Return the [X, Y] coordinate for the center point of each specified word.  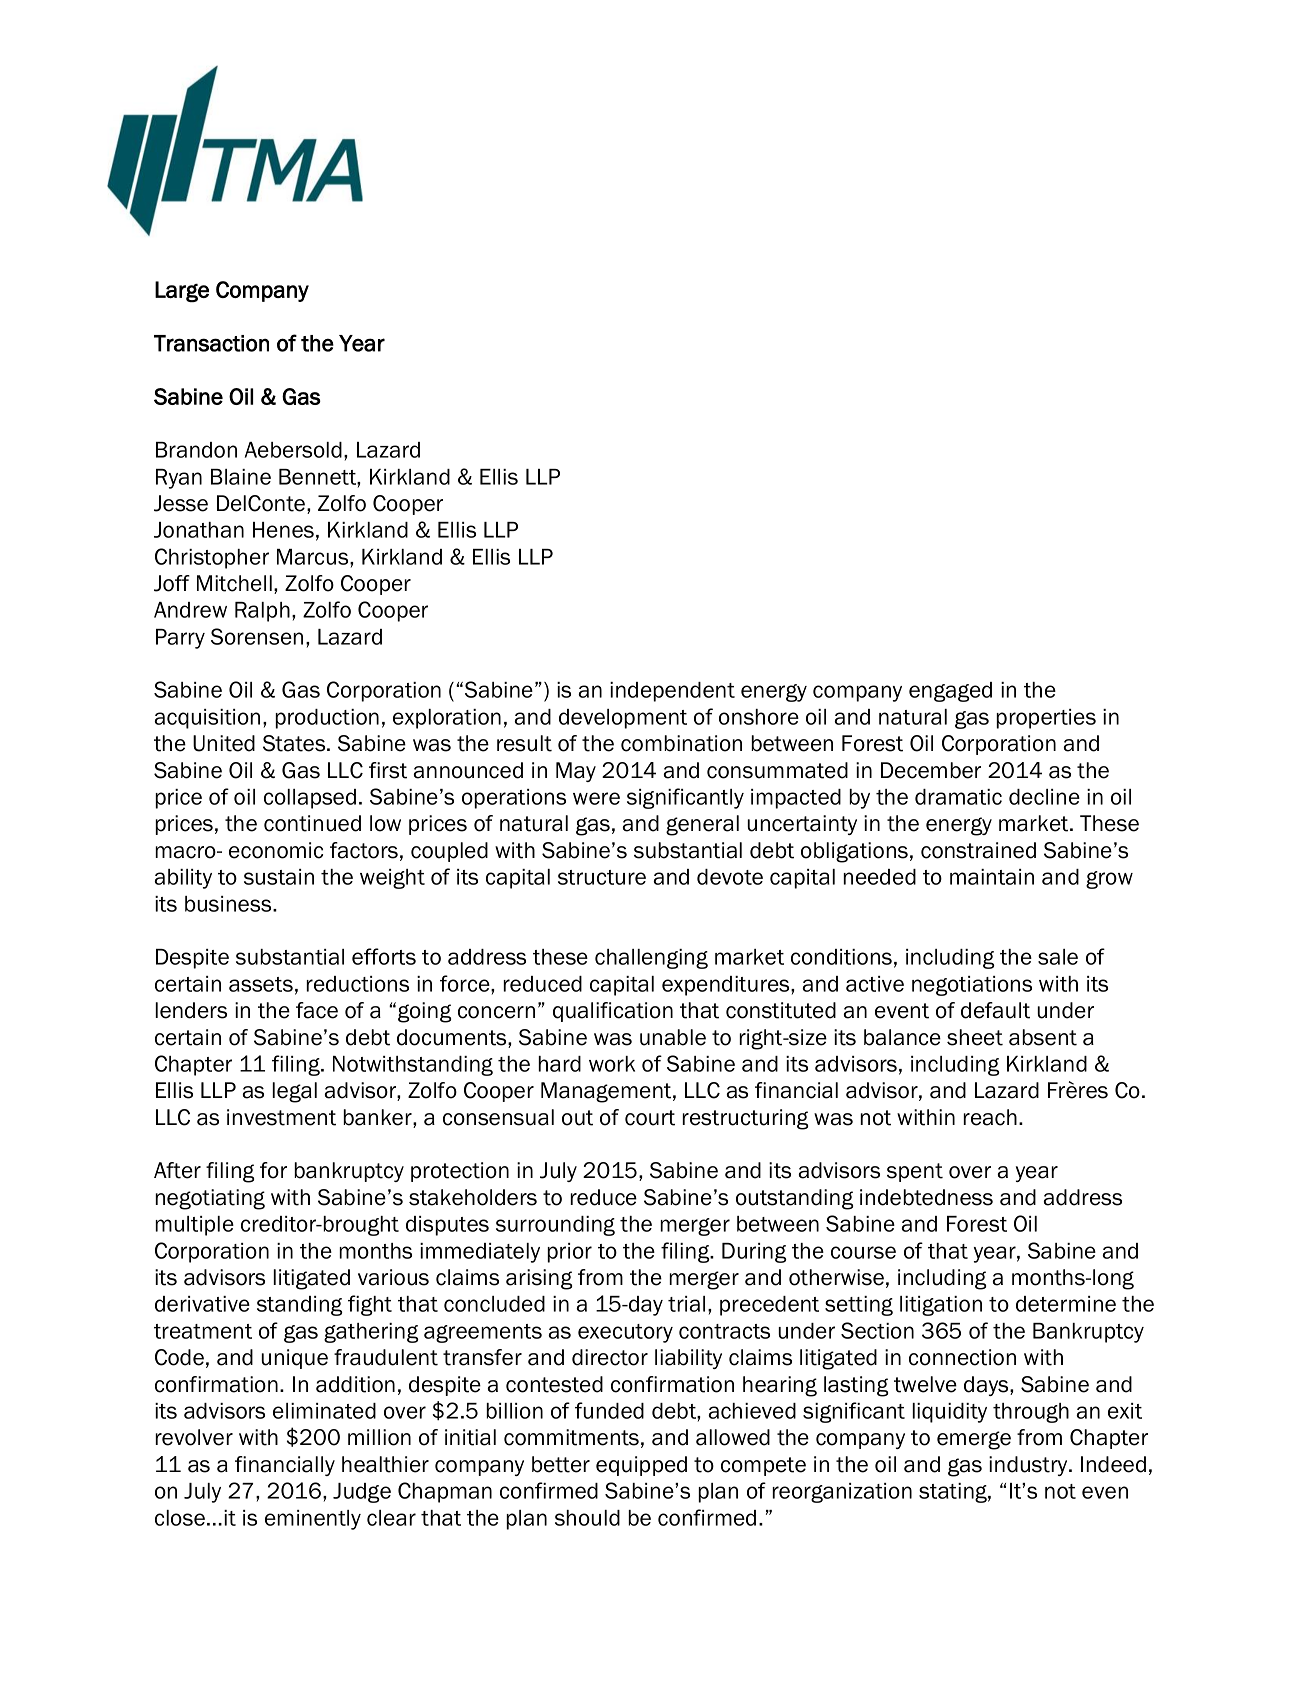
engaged [950, 692]
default [995, 1010]
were [596, 798]
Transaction [211, 343]
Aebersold [293, 450]
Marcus [314, 557]
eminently [313, 1520]
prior [569, 1253]
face [317, 1010]
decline [1044, 797]
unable [673, 1037]
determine [1066, 1304]
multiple [194, 1226]
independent [672, 692]
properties [1046, 719]
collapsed [310, 799]
